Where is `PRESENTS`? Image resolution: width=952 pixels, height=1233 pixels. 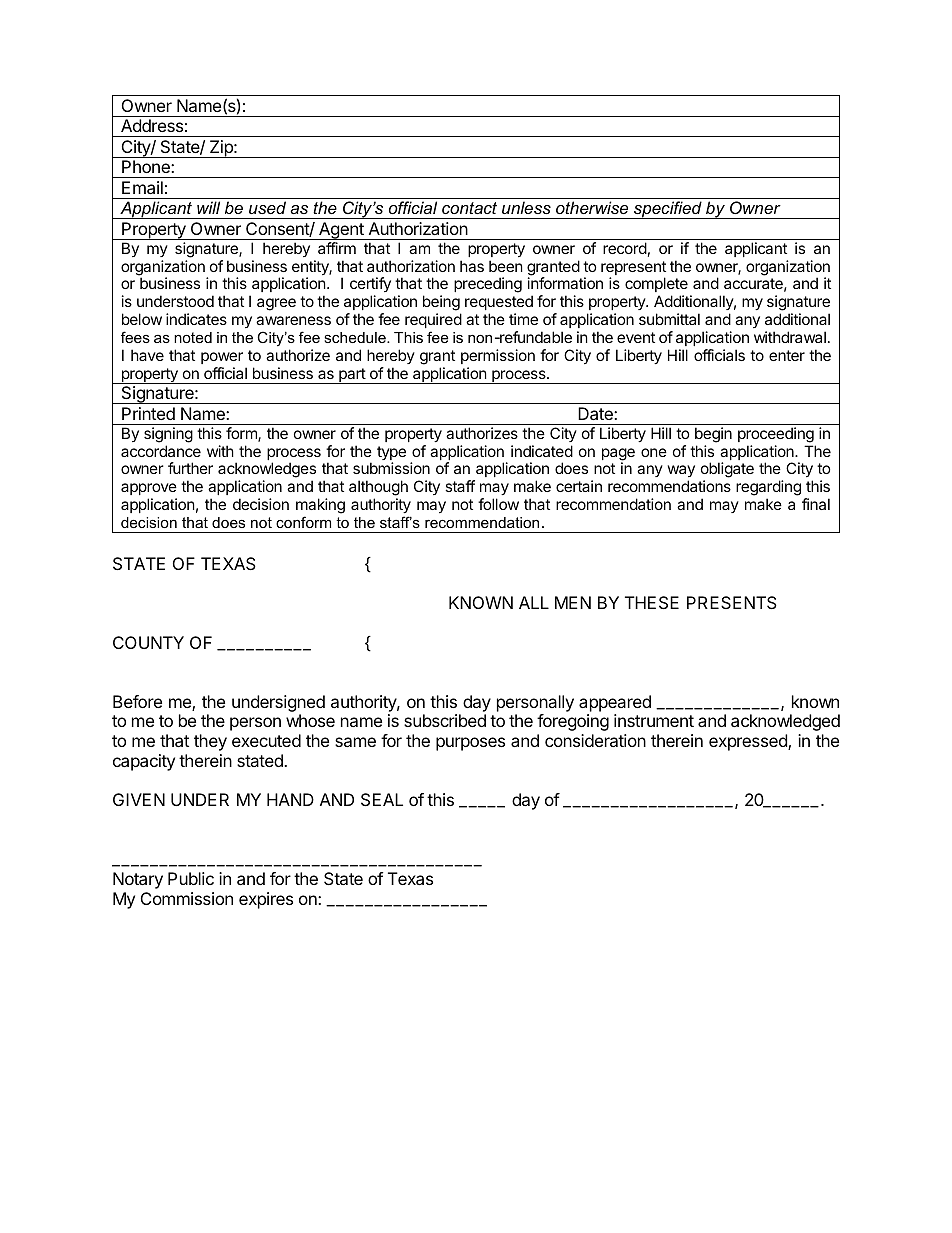 PRESENTS is located at coordinates (732, 602).
